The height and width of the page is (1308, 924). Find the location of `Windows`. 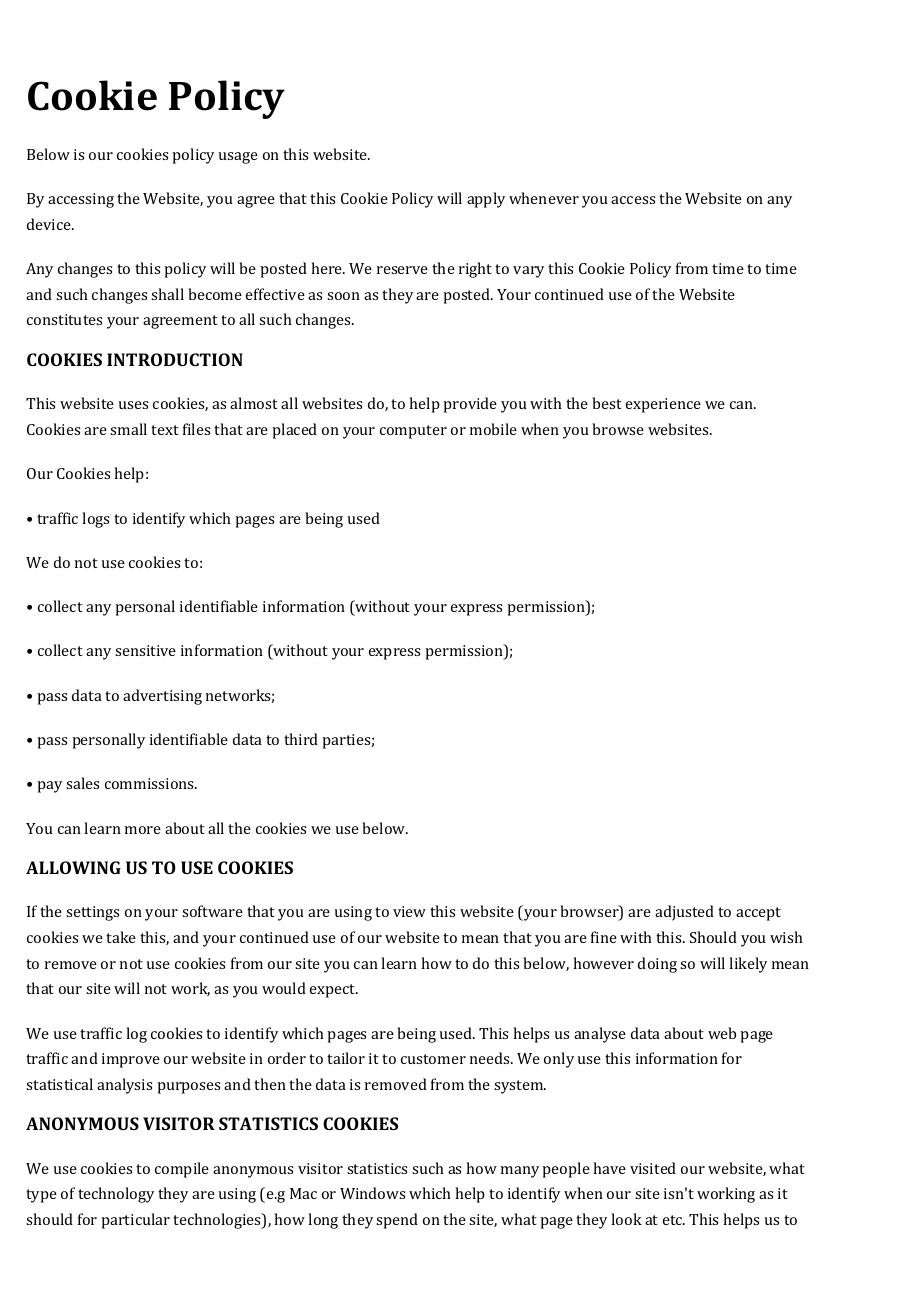

Windows is located at coordinates (372, 1193).
